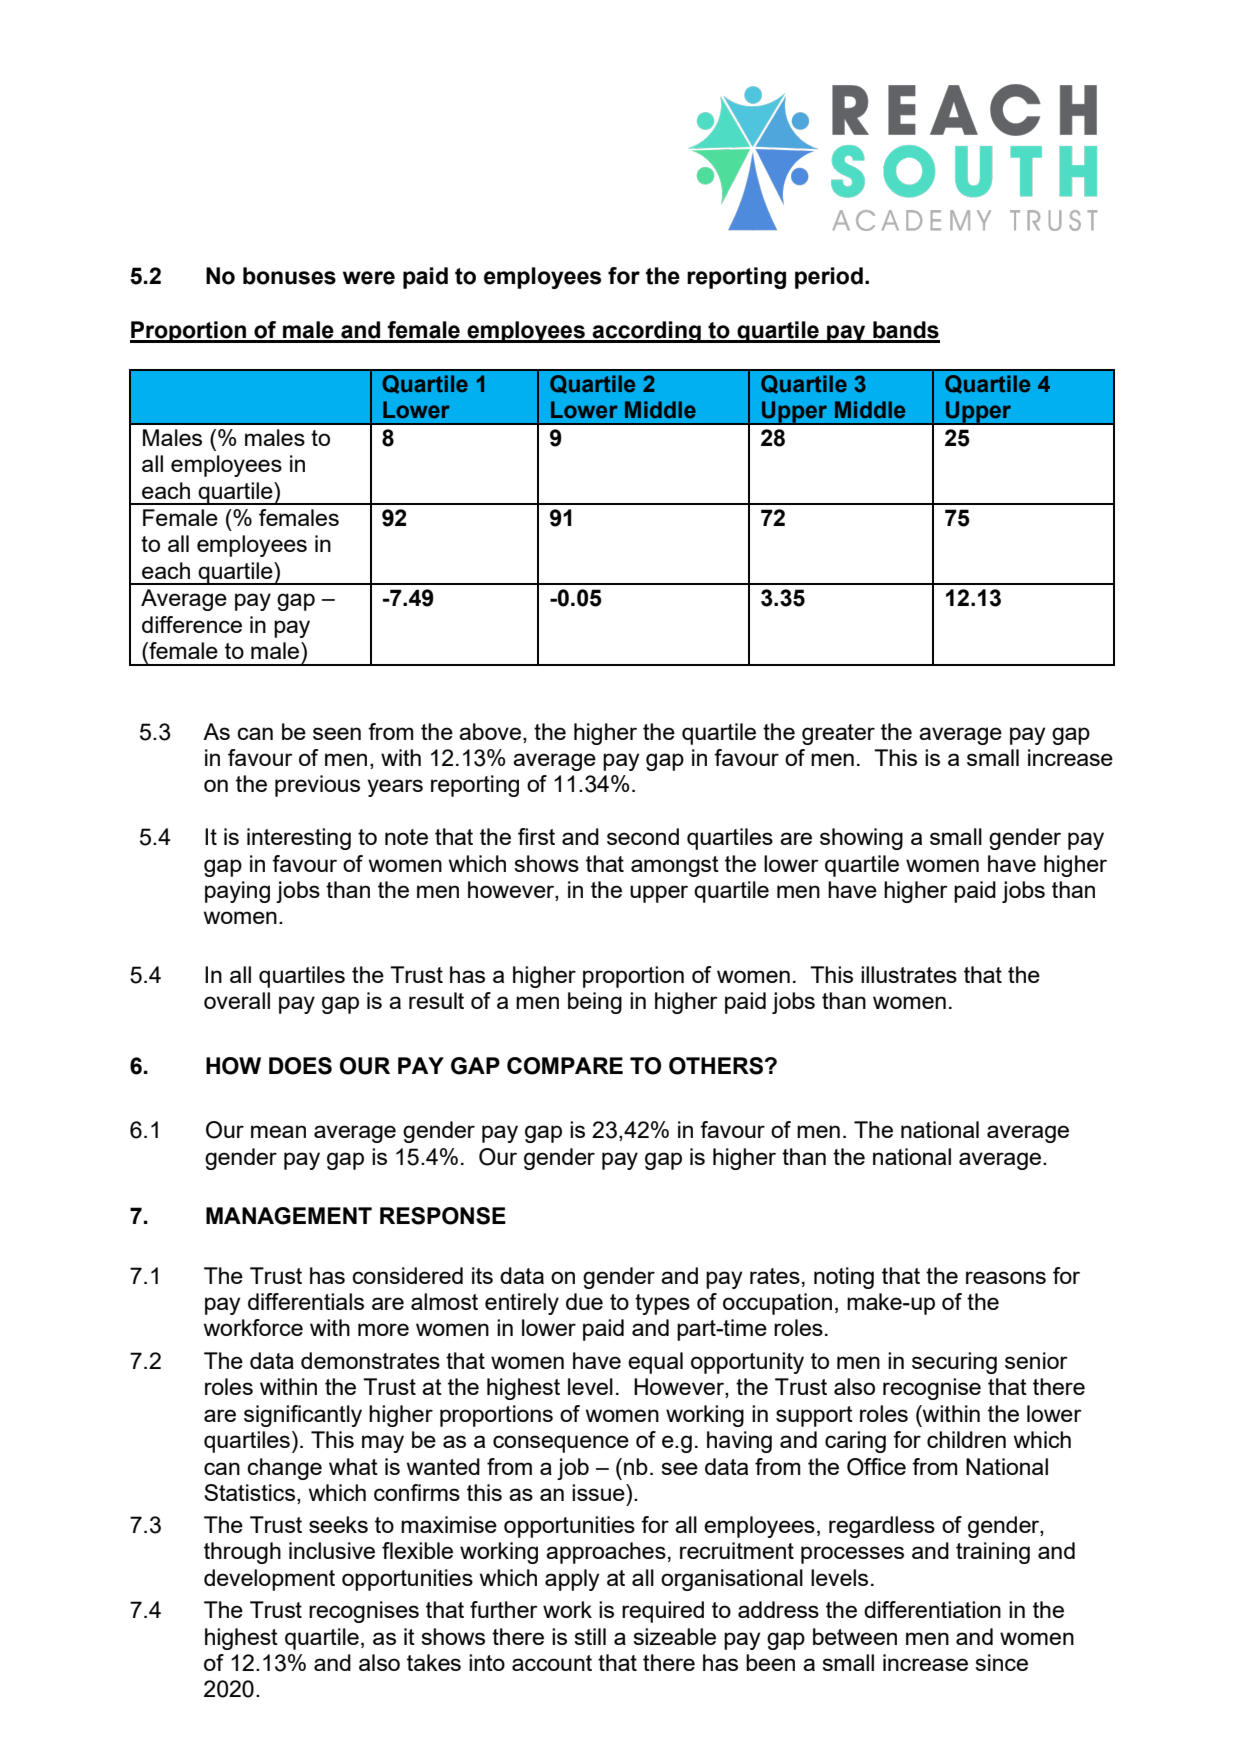  Describe the element at coordinates (237, 1000) in the screenshot. I see `overall` at that location.
